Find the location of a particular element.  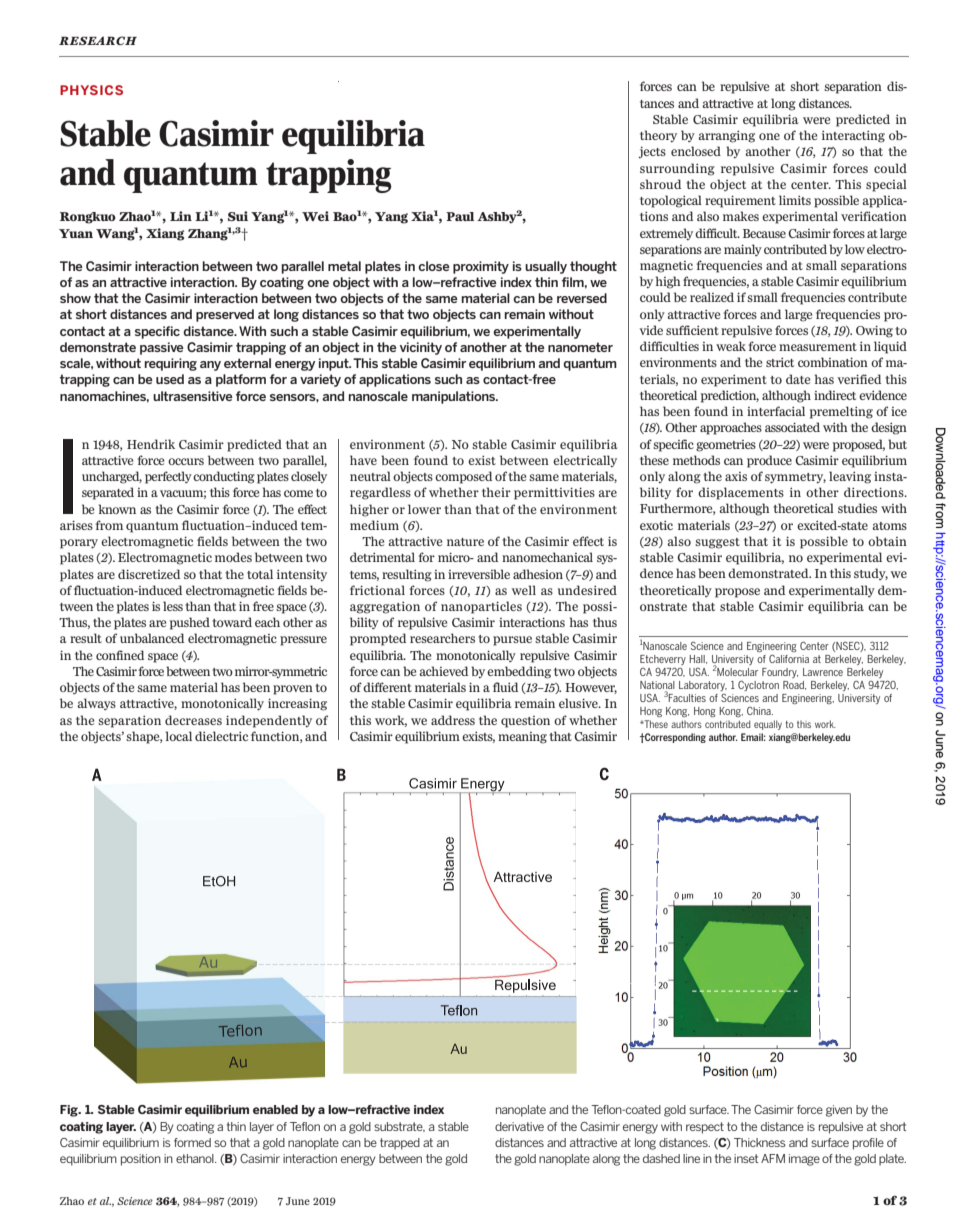

local is located at coordinates (178, 736).
